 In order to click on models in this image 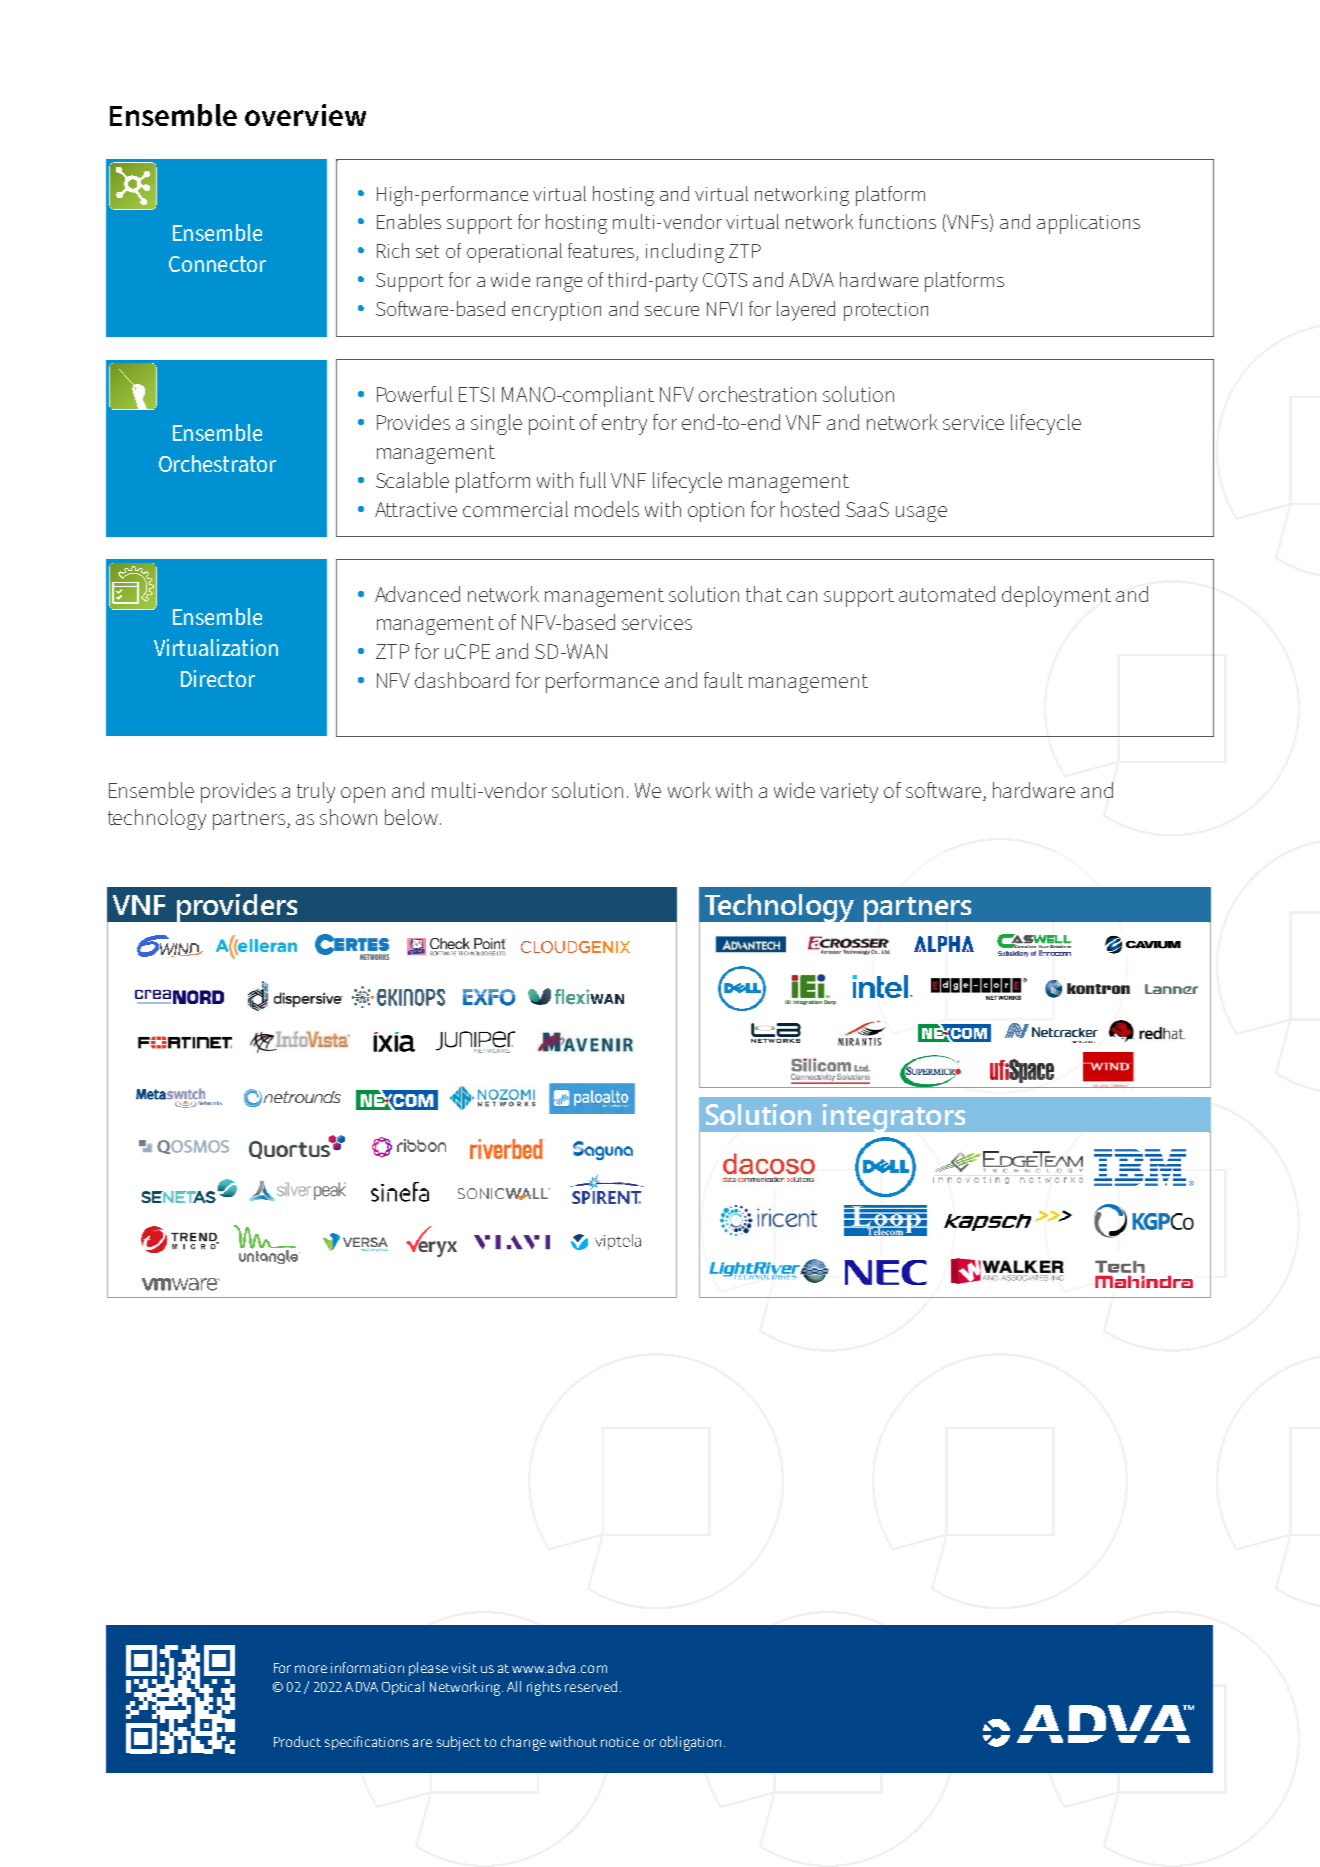, I will do `click(607, 509)`.
